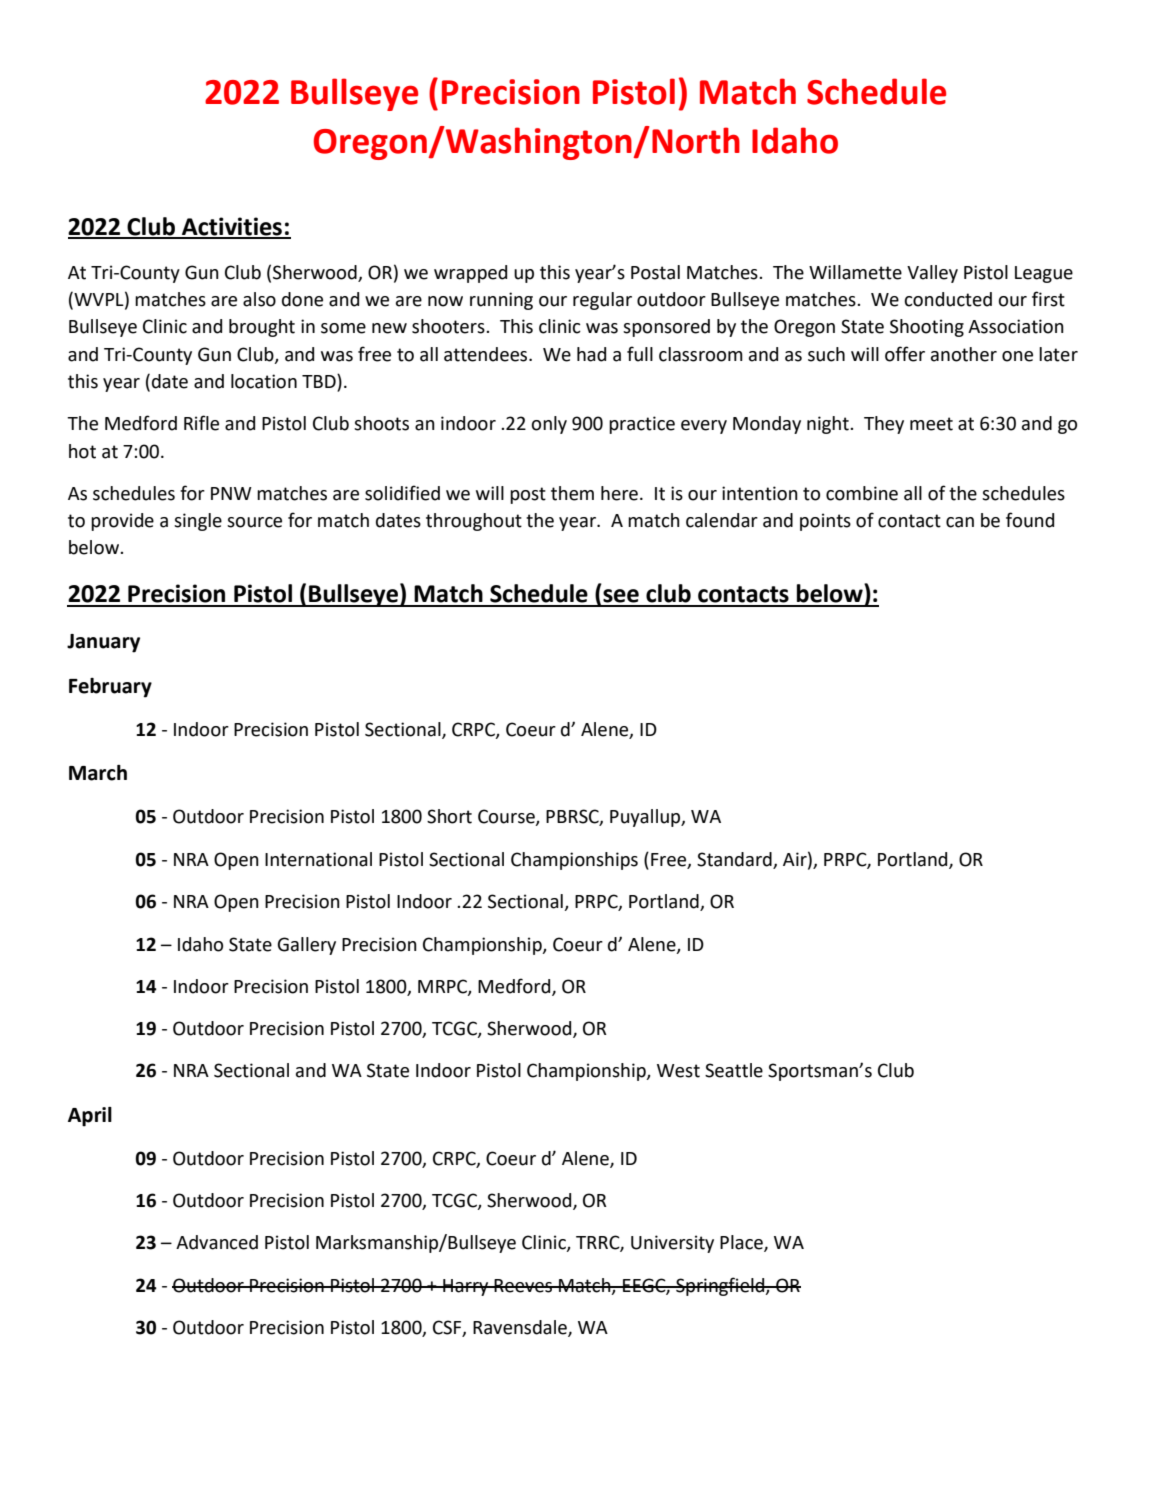 Image resolution: width=1152 pixels, height=1491 pixels. What do you see at coordinates (217, 1242) in the document?
I see `Advanced` at bounding box center [217, 1242].
